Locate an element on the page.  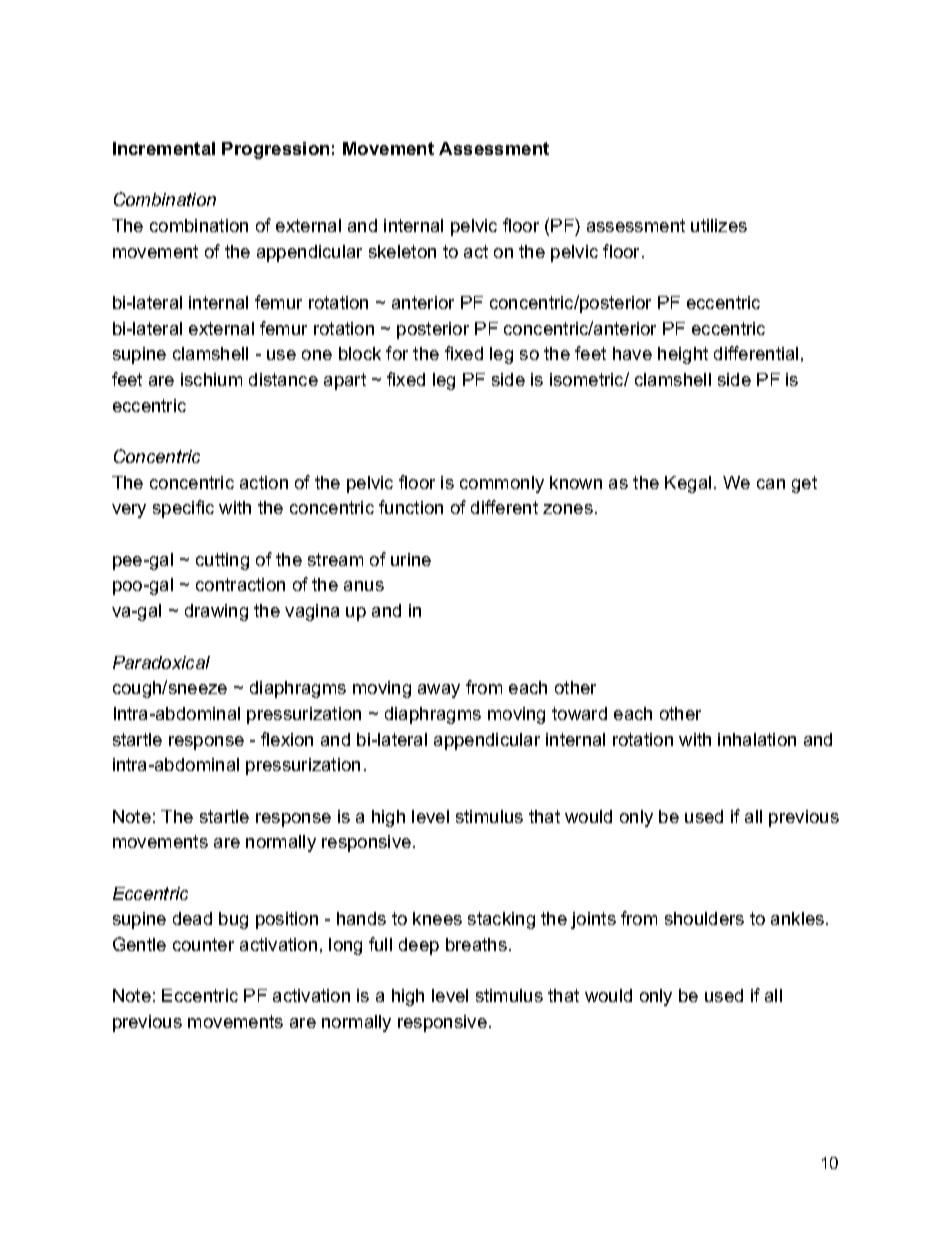
skeleton is located at coordinates (402, 251).
